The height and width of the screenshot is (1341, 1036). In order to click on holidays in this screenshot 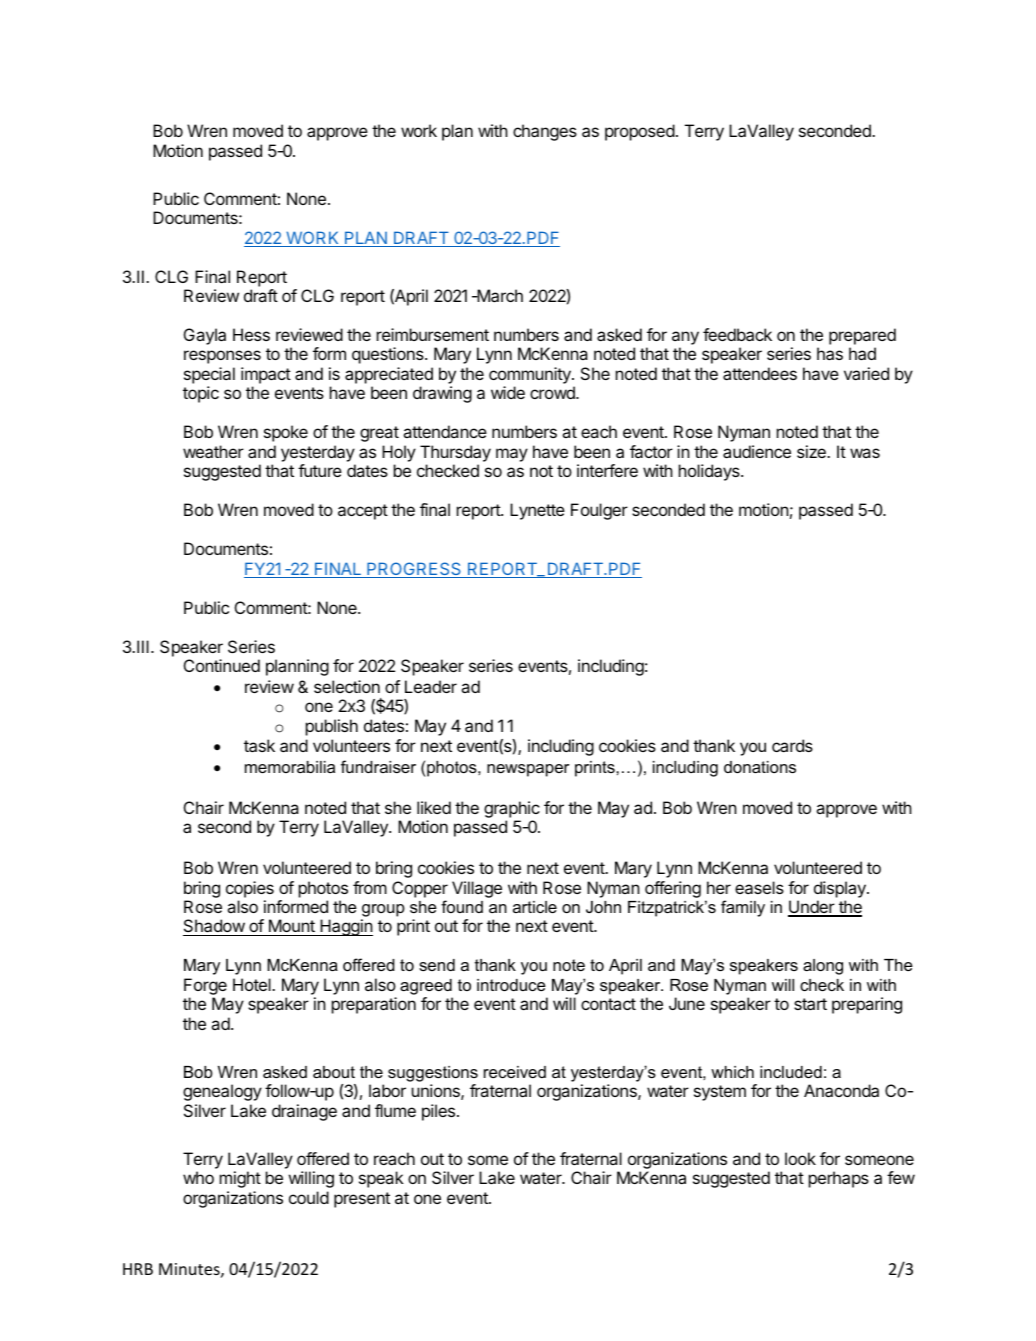, I will do `click(710, 472)`.
